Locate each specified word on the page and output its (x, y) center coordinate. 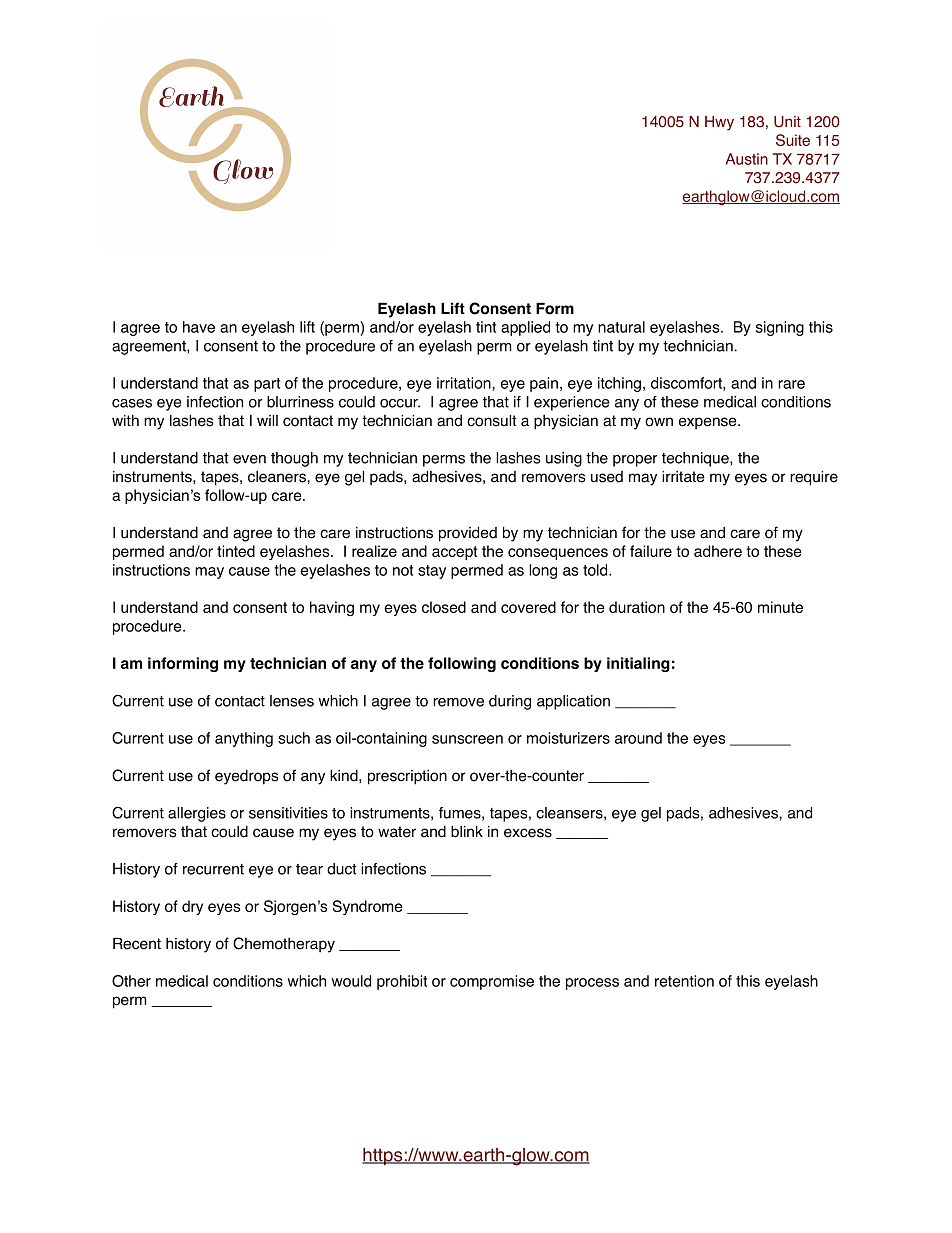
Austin (747, 159)
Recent (137, 944)
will (267, 420)
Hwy (719, 123)
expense (709, 423)
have (199, 327)
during (510, 702)
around (638, 738)
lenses (292, 701)
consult (492, 421)
